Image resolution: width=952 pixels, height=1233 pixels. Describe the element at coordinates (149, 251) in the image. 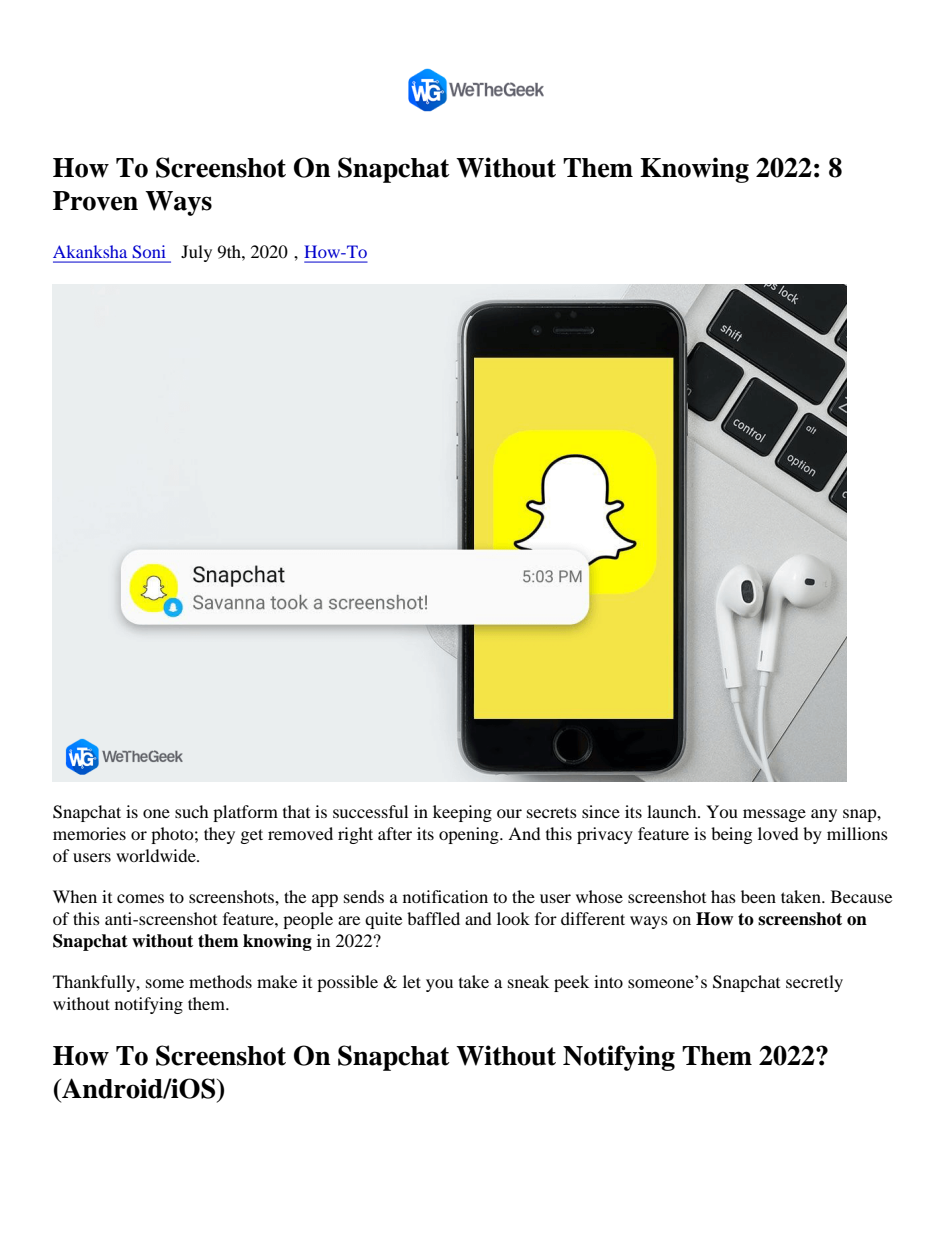

I see `Soni` at that location.
